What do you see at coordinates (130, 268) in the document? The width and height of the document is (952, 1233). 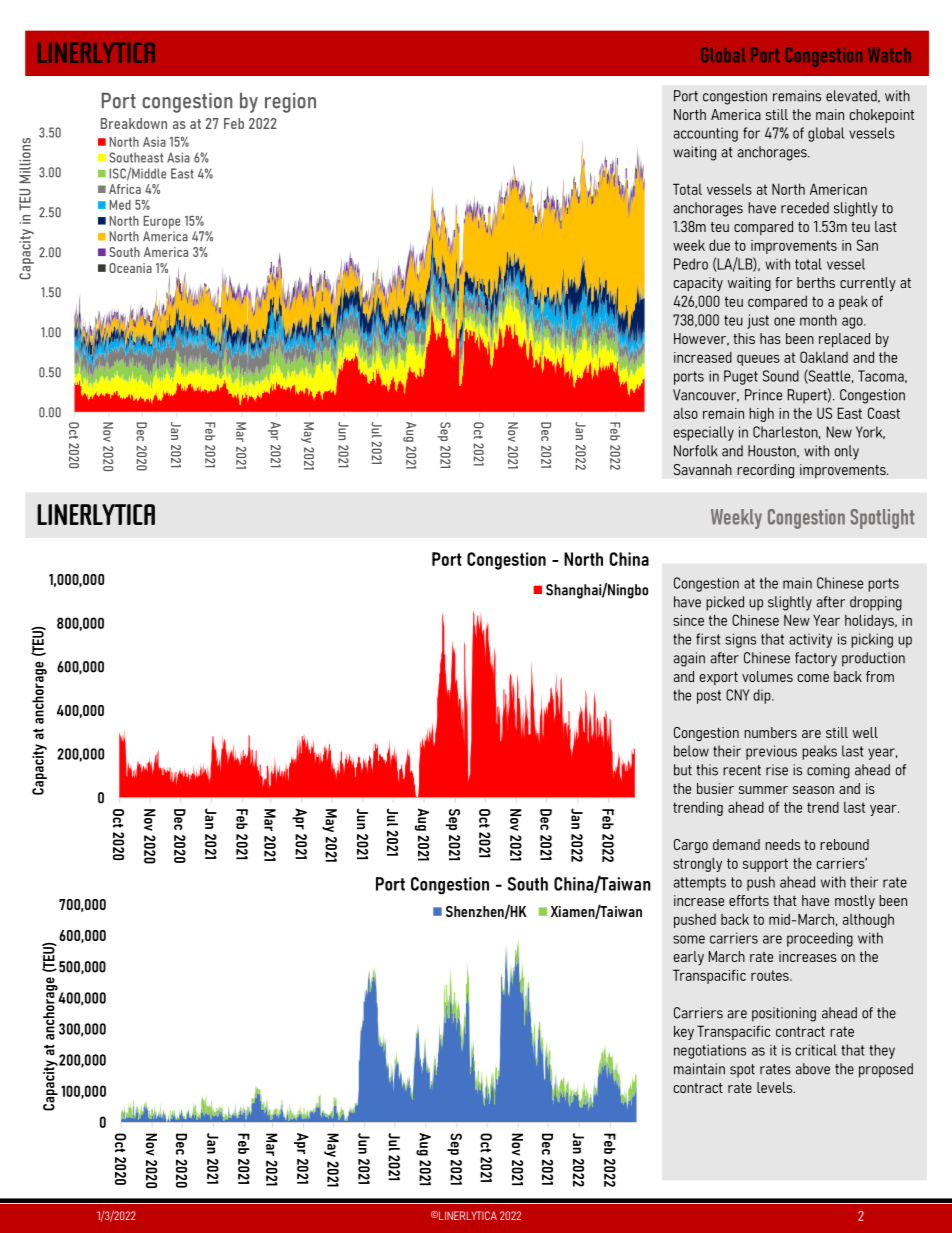 I see `Oceania` at bounding box center [130, 268].
